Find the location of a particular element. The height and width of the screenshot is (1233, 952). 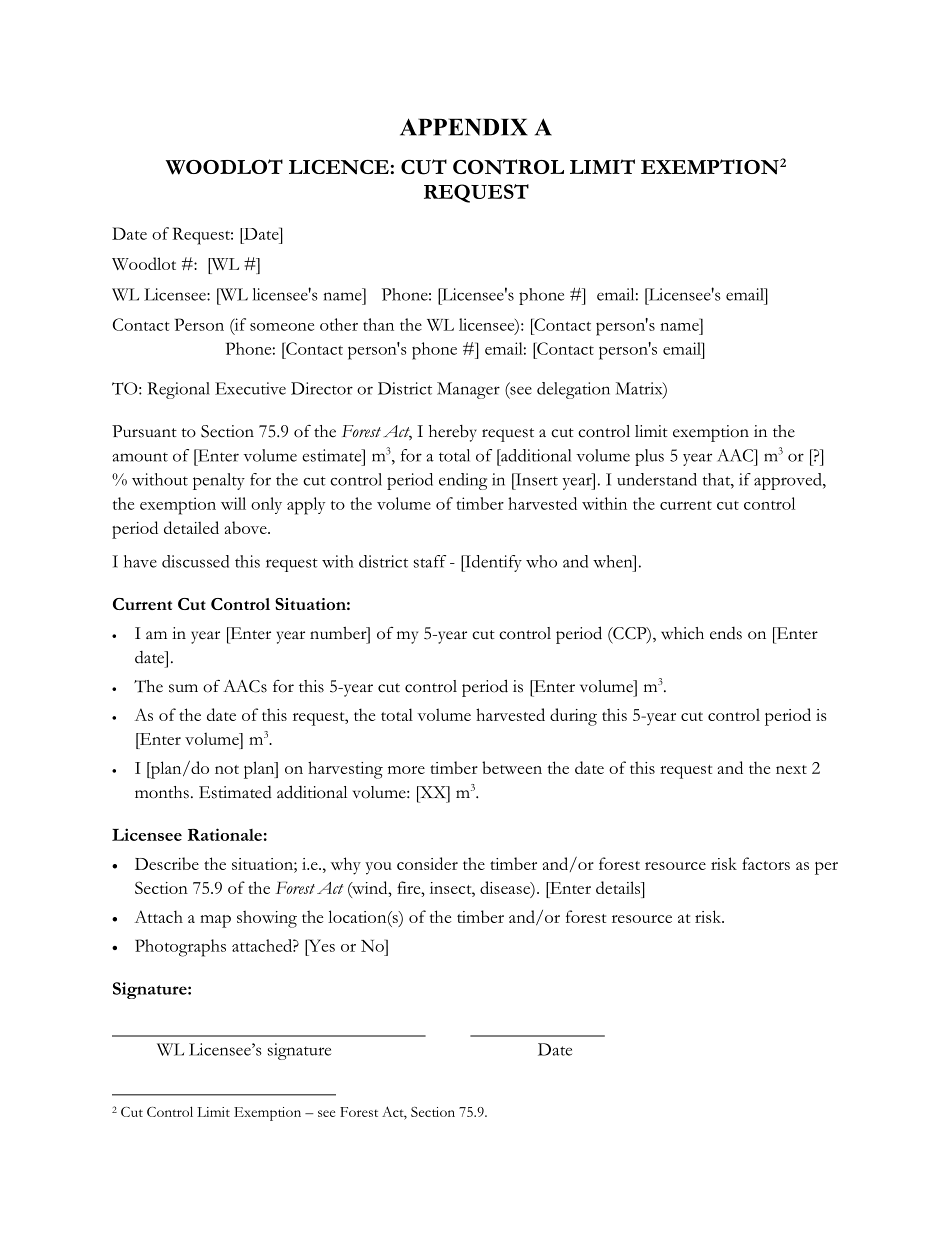

detailed is located at coordinates (191, 527).
